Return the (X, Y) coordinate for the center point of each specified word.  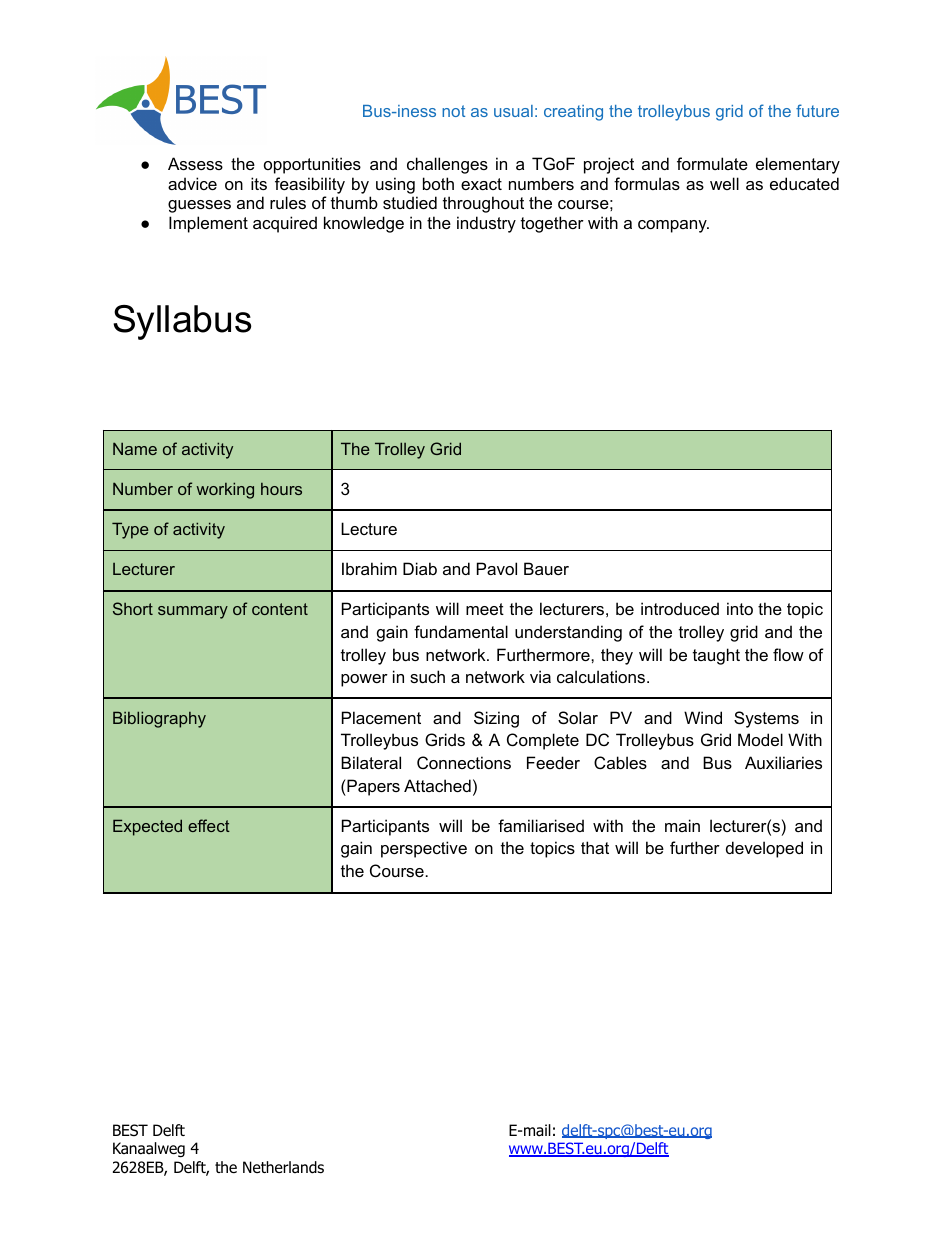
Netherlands (283, 1167)
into (740, 608)
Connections (464, 762)
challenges (447, 165)
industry (486, 224)
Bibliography (159, 719)
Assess (195, 163)
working (225, 490)
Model (760, 739)
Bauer (546, 568)
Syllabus (182, 322)
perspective (424, 849)
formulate (712, 163)
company (673, 226)
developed (764, 849)
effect (209, 825)
